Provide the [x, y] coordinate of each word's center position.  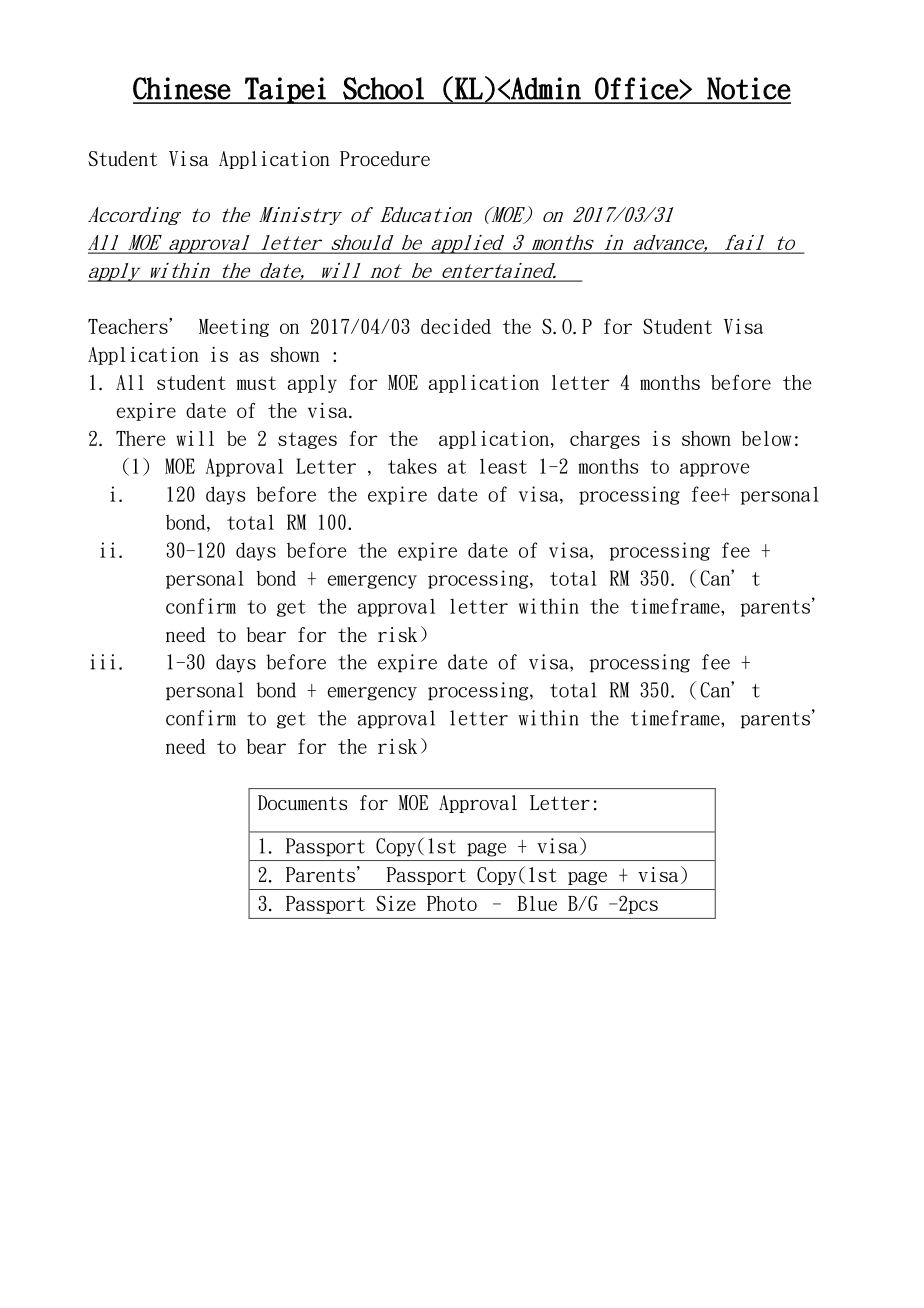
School [383, 88]
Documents [302, 802]
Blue [537, 903]
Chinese [182, 88]
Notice [749, 88]
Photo [452, 903]
